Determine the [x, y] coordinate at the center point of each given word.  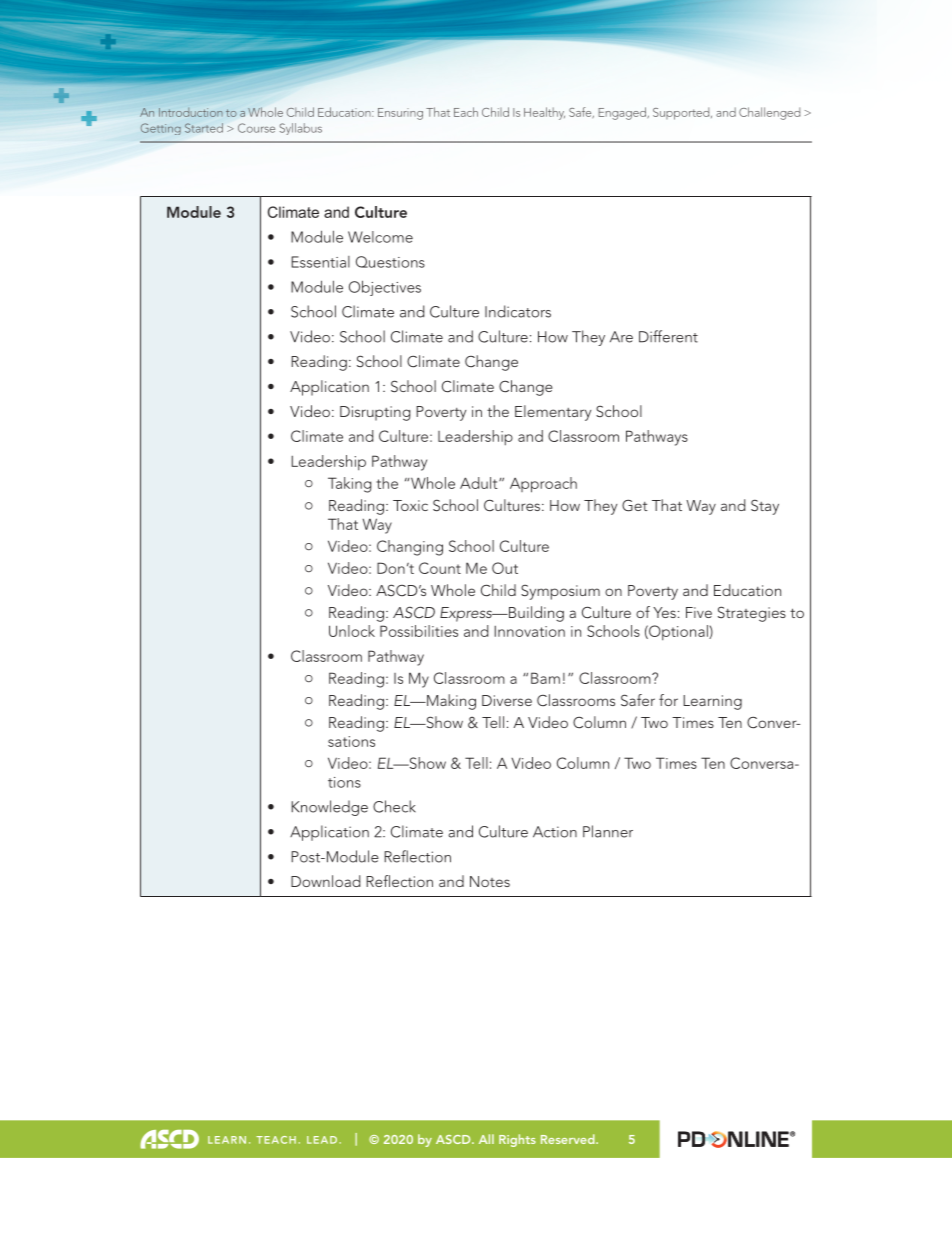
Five [699, 612]
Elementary [553, 413]
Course [256, 128]
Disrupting [375, 413]
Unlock [352, 631]
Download [325, 881]
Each [466, 112]
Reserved [569, 1139]
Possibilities [419, 631]
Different [668, 336]
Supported [682, 113]
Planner [608, 831]
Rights [517, 1140]
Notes [490, 881]
